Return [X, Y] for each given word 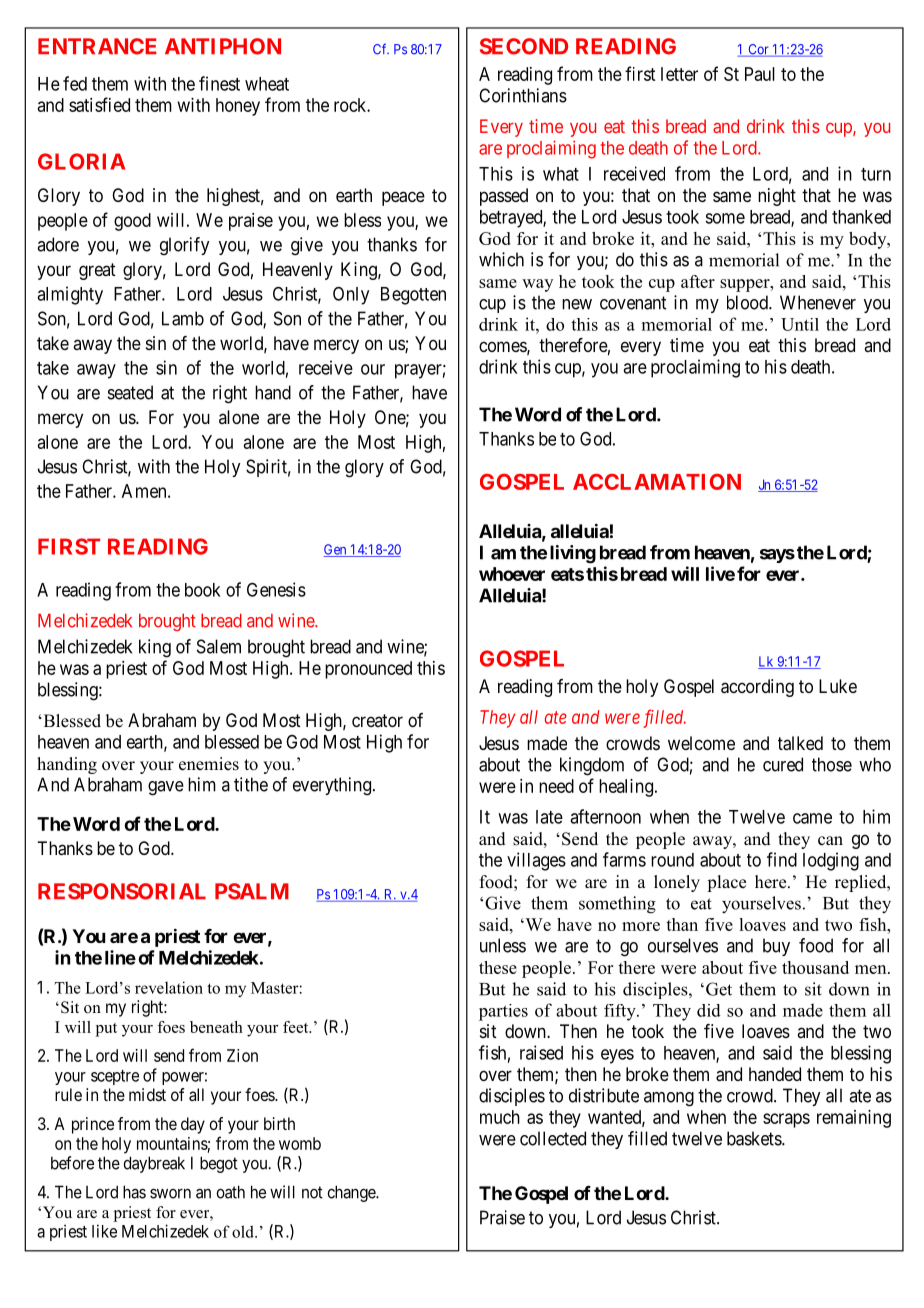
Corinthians [523, 95]
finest [219, 83]
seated [130, 392]
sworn [170, 1194]
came [812, 818]
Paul [760, 74]
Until [800, 324]
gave [166, 788]
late [549, 817]
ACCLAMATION [657, 481]
